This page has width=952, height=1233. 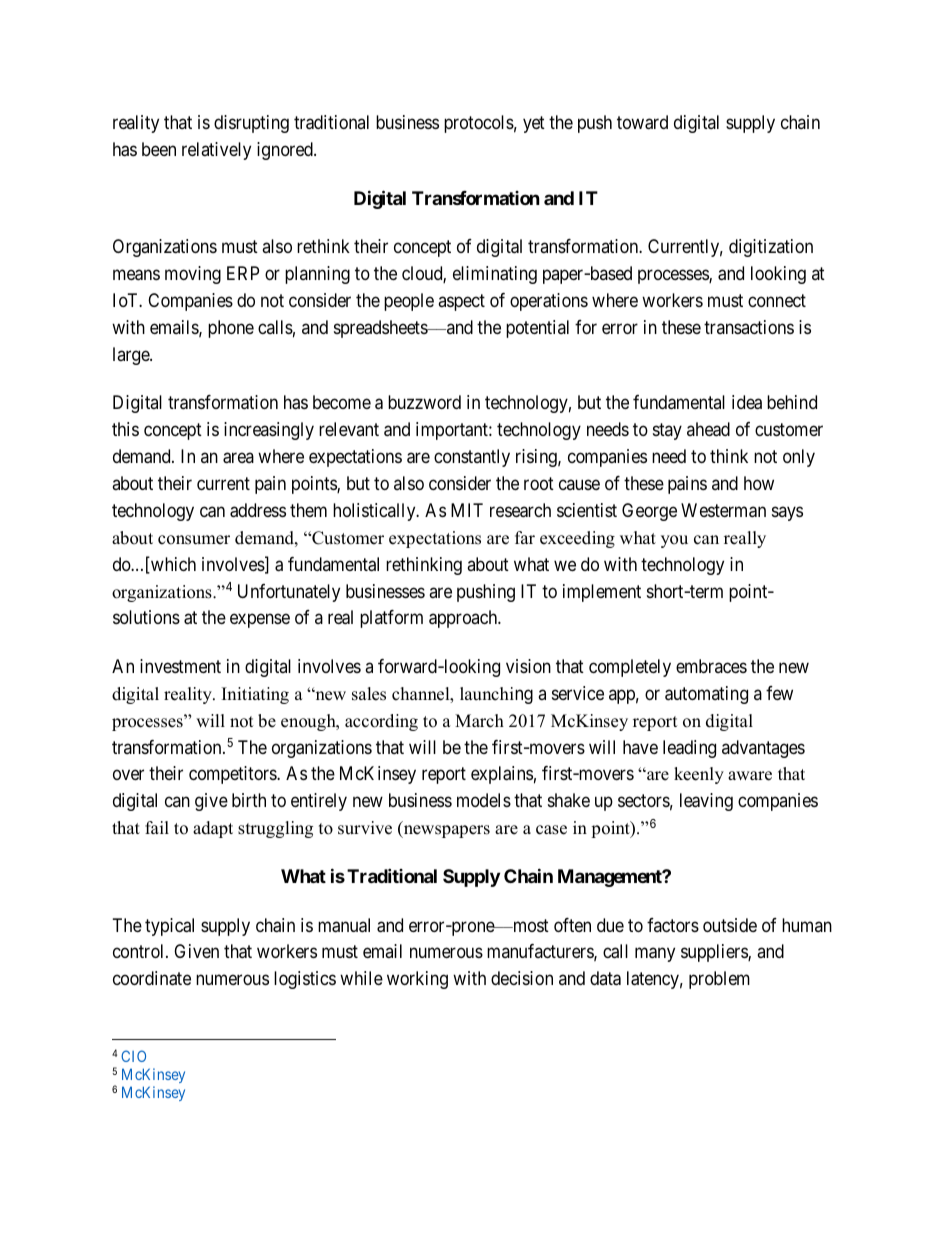 What do you see at coordinates (674, 541) in the page?
I see `you` at bounding box center [674, 541].
